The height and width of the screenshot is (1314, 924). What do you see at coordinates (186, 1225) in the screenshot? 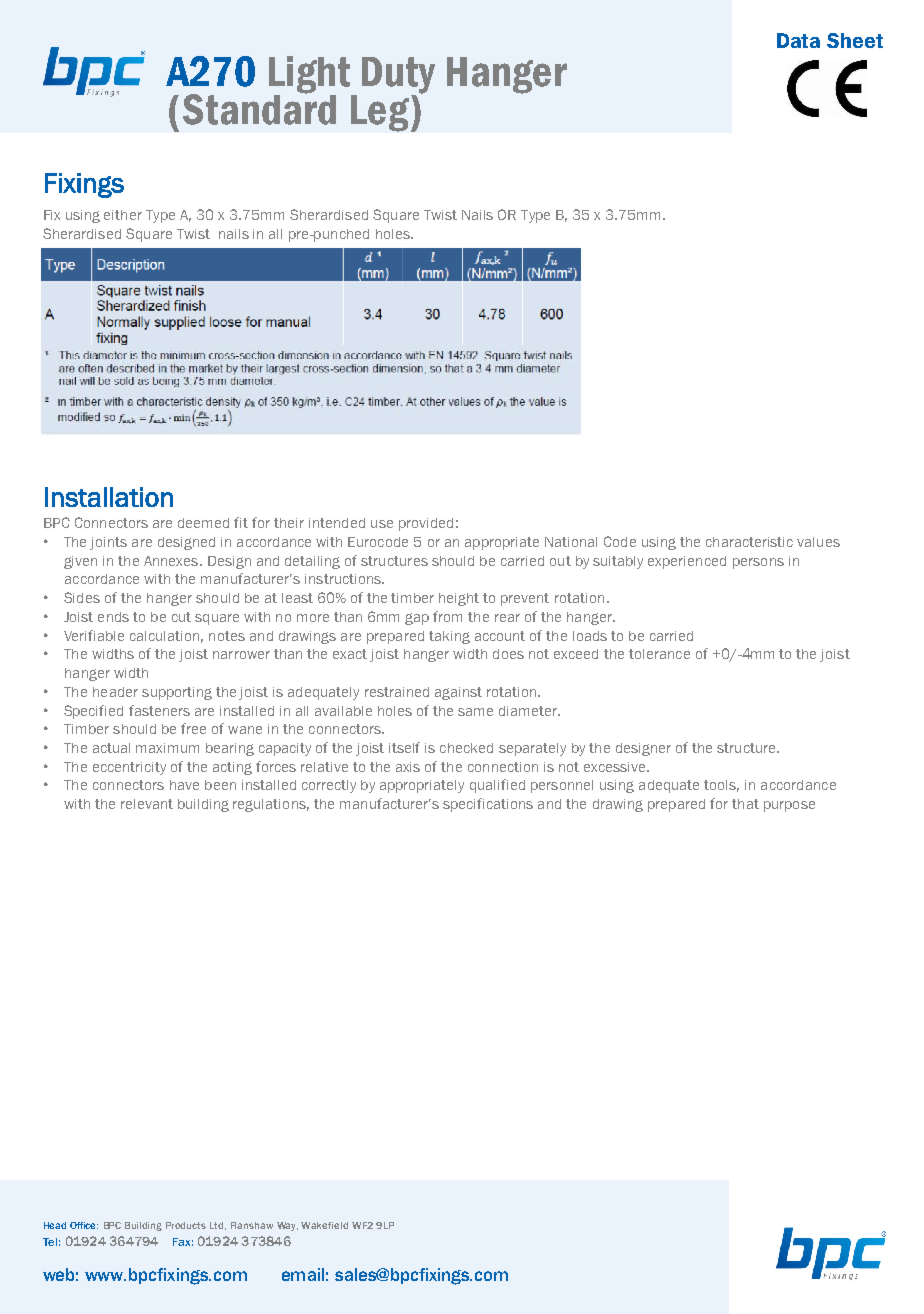
I see `Products` at bounding box center [186, 1225].
